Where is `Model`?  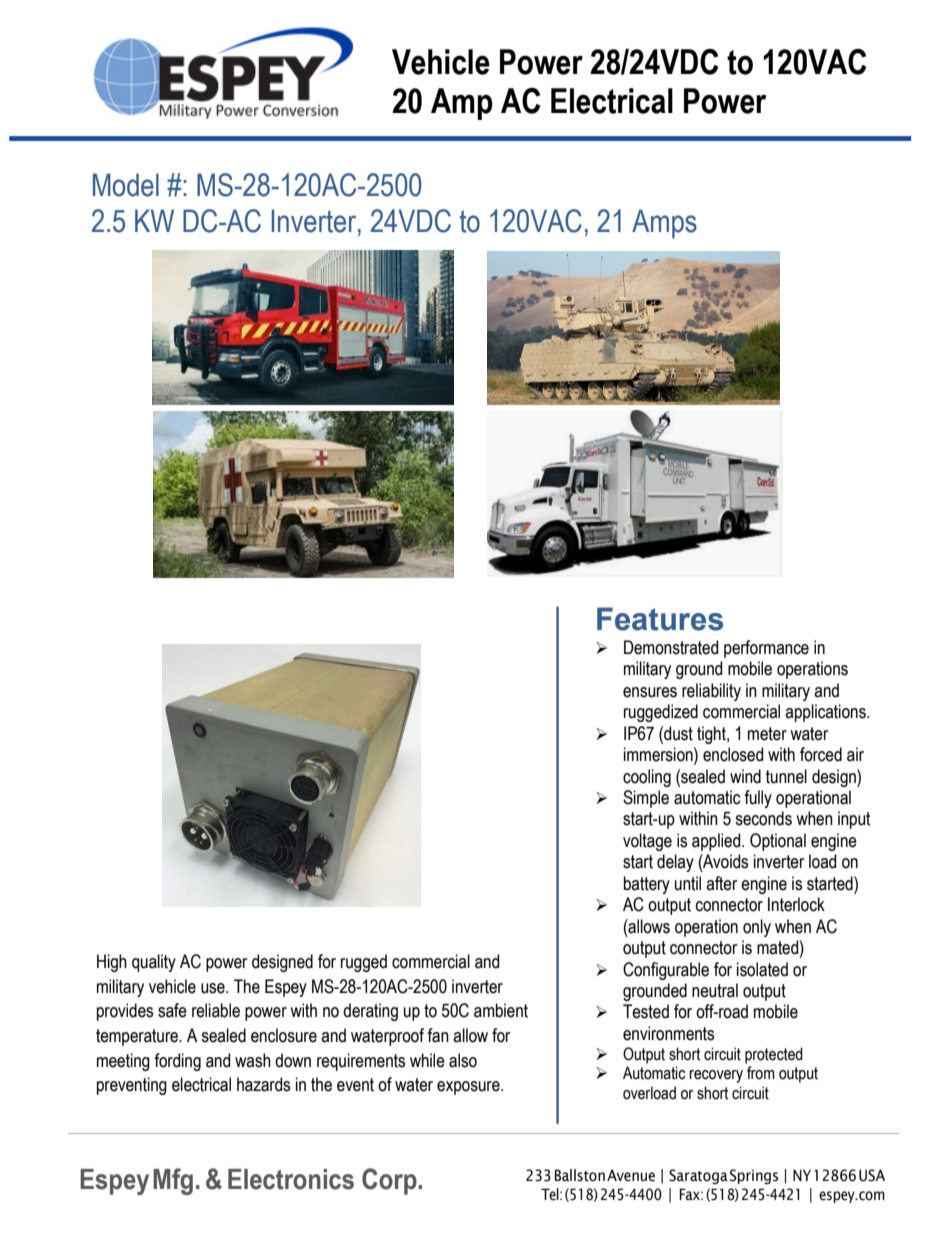
Model is located at coordinates (126, 185).
